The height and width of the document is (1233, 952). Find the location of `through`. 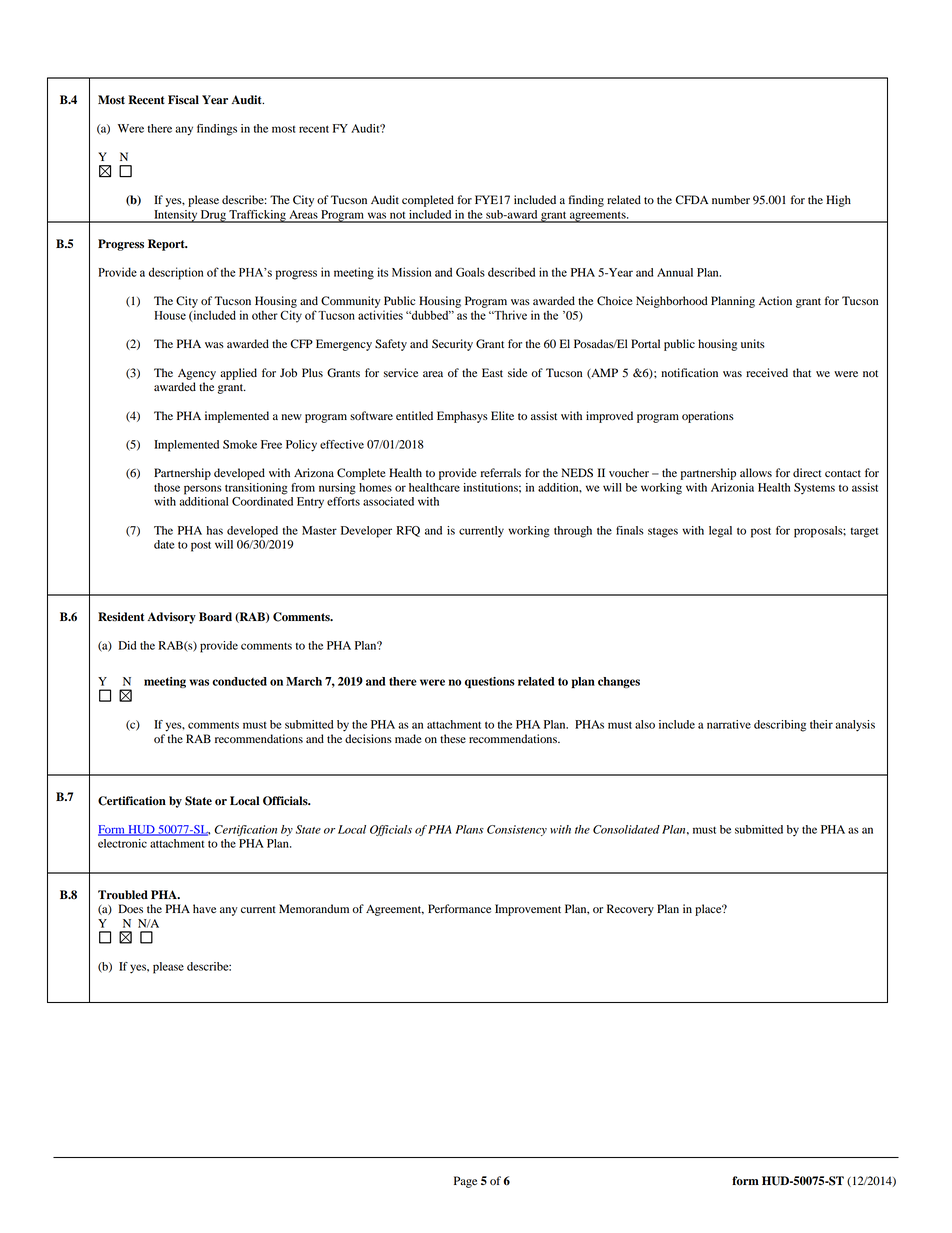

through is located at coordinates (573, 532).
